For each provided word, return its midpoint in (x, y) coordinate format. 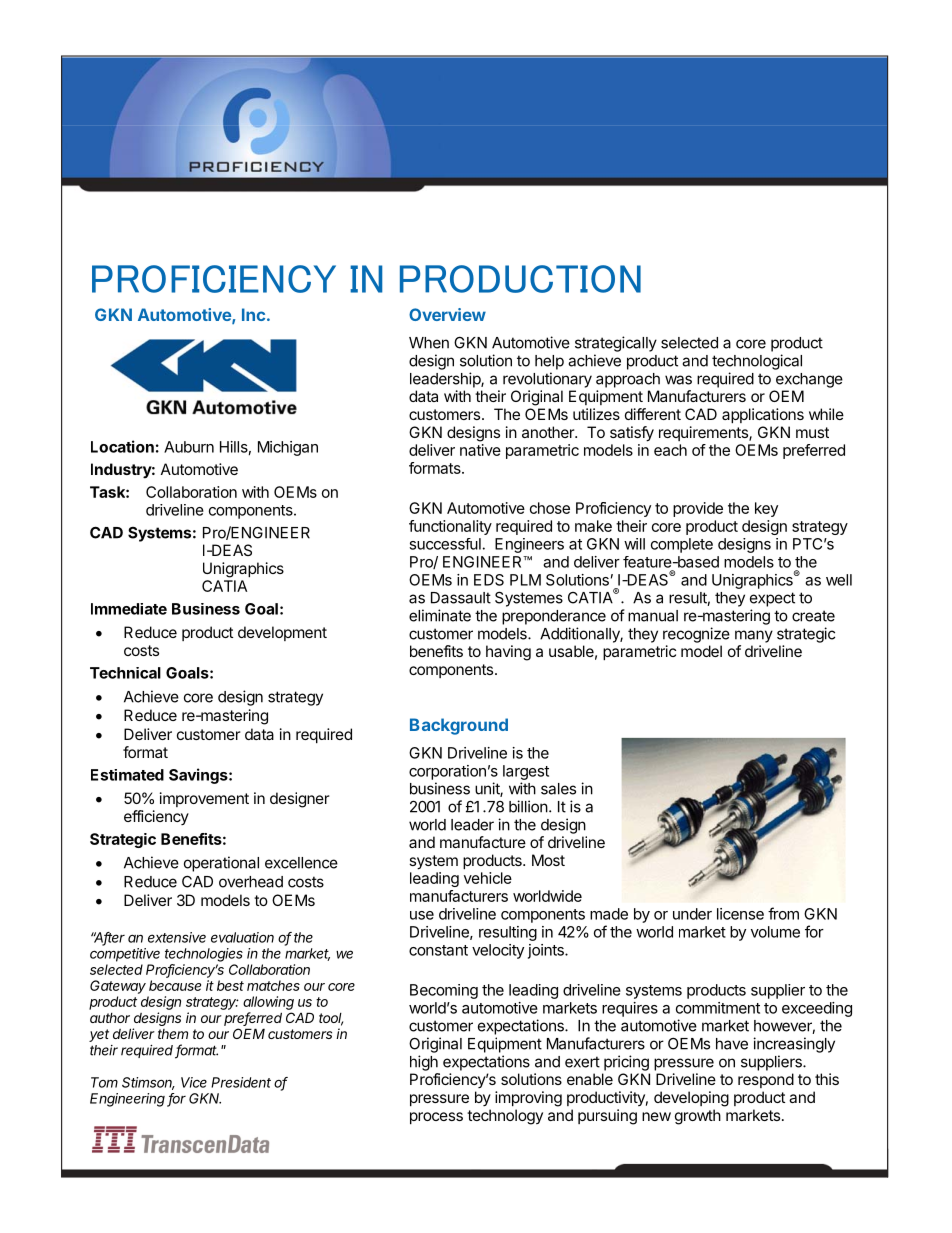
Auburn (189, 447)
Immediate (129, 609)
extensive (177, 937)
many (754, 636)
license (740, 914)
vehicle (488, 878)
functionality (450, 527)
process (436, 1118)
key (766, 509)
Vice (194, 1082)
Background (459, 726)
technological (757, 362)
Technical (125, 673)
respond (766, 1080)
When (429, 343)
